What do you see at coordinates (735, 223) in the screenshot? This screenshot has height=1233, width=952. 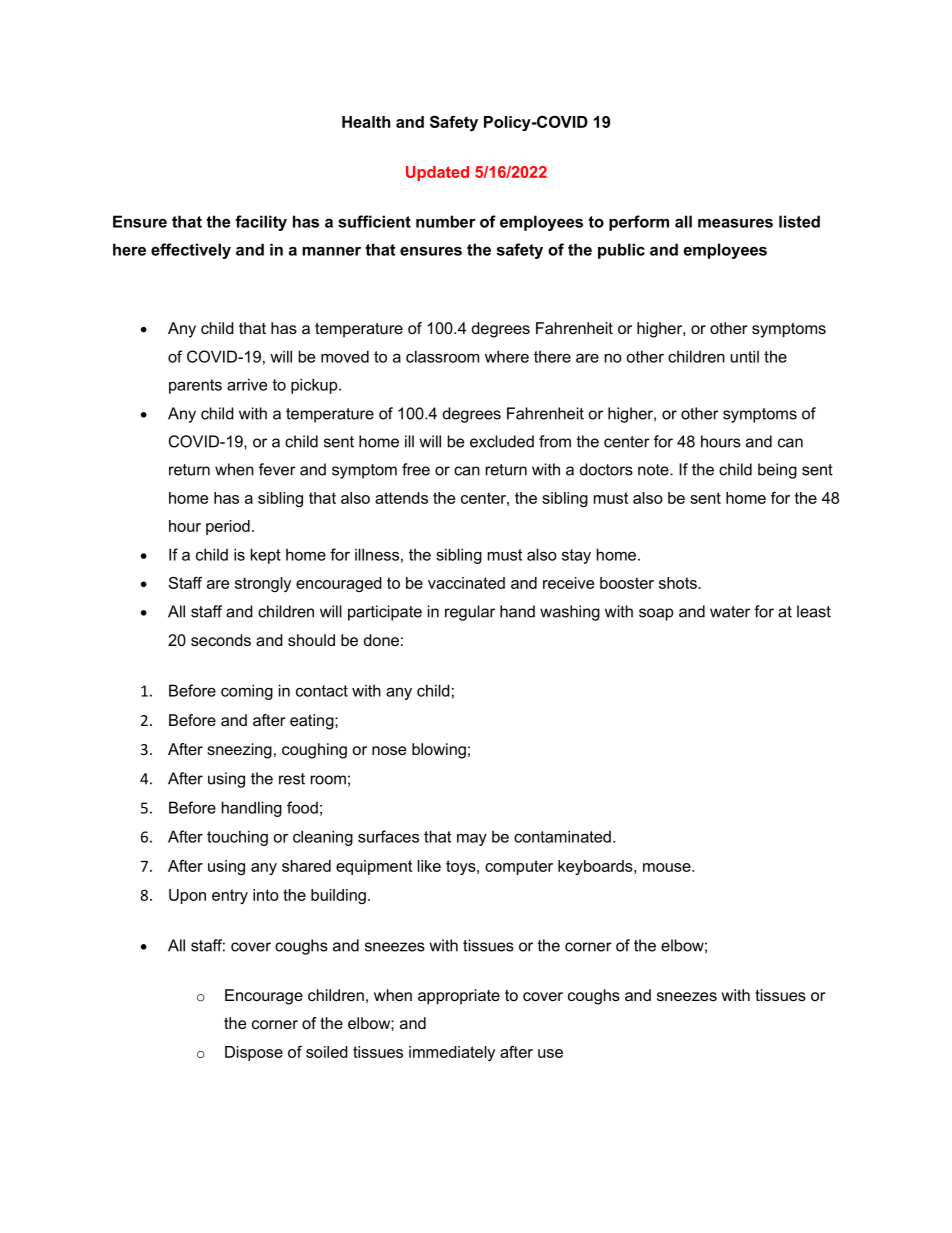 I see `measures` at bounding box center [735, 223].
